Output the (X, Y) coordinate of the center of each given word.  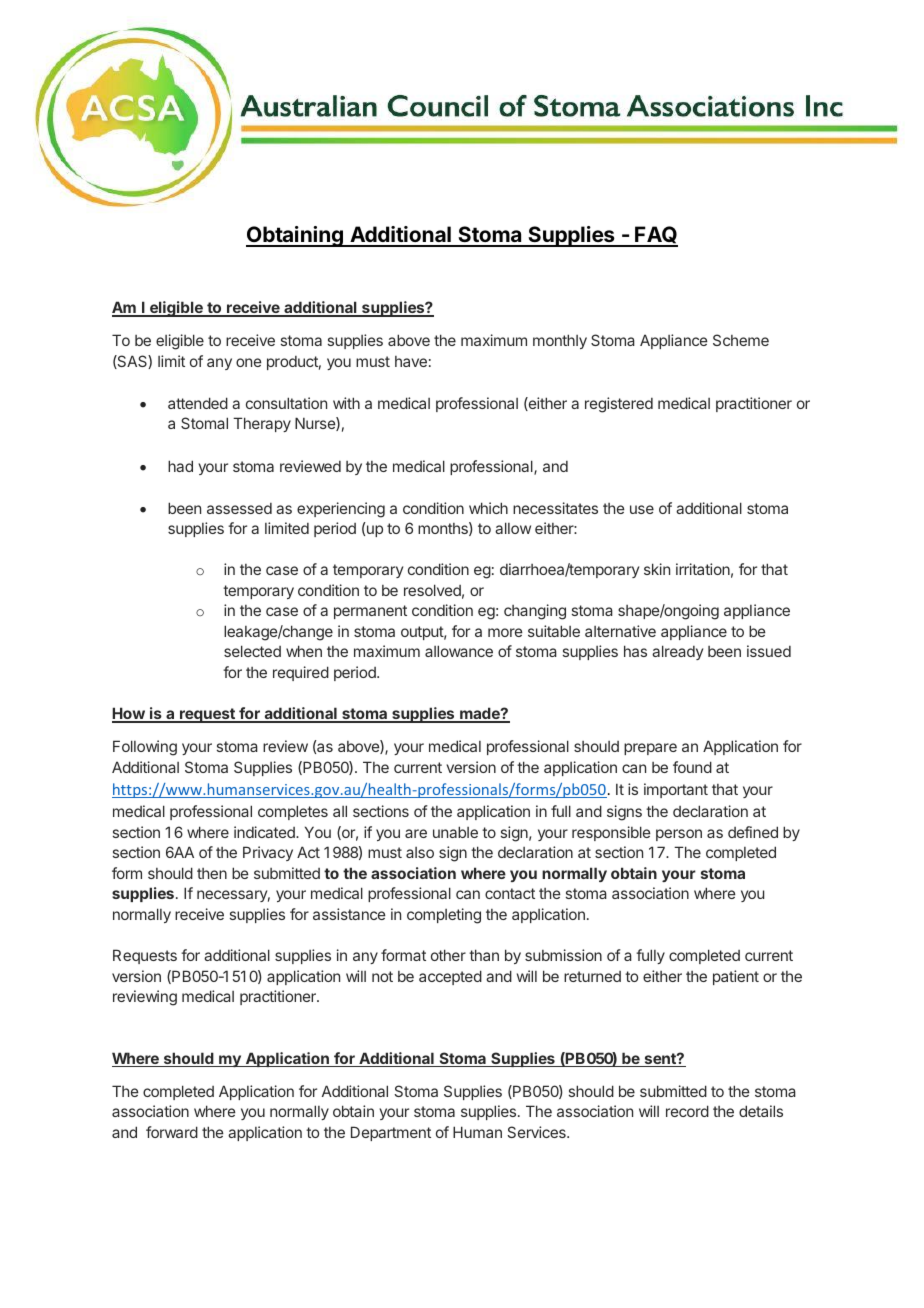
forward (172, 1132)
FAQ (655, 236)
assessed (239, 508)
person (679, 835)
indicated (265, 832)
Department (391, 1133)
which (488, 508)
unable (455, 832)
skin (657, 569)
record (687, 1111)
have (411, 361)
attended (198, 403)
